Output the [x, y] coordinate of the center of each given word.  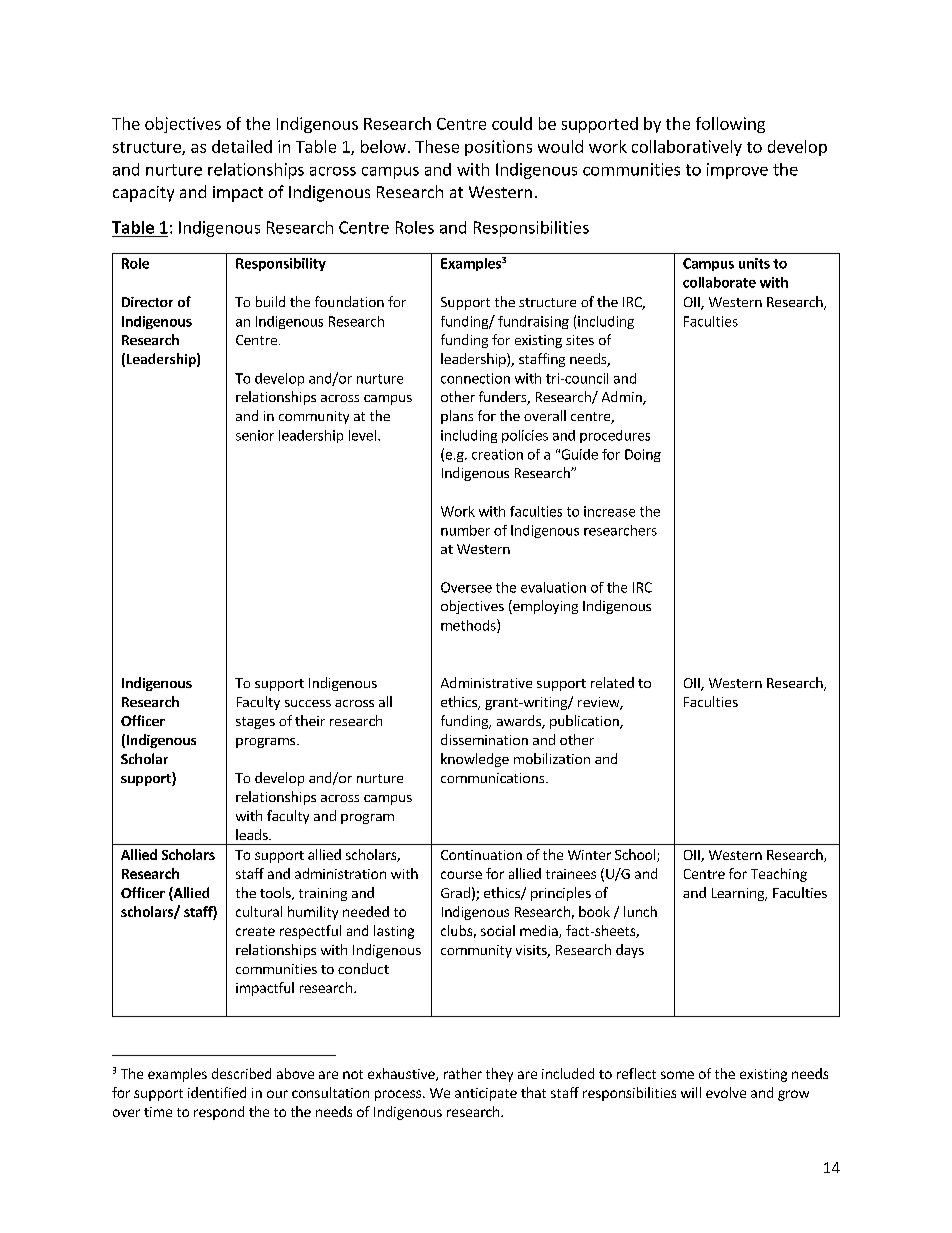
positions [498, 148]
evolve [726, 1092]
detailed [242, 146]
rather [463, 1073]
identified [217, 1092]
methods [469, 626]
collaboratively [687, 148]
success [308, 703]
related [612, 682]
